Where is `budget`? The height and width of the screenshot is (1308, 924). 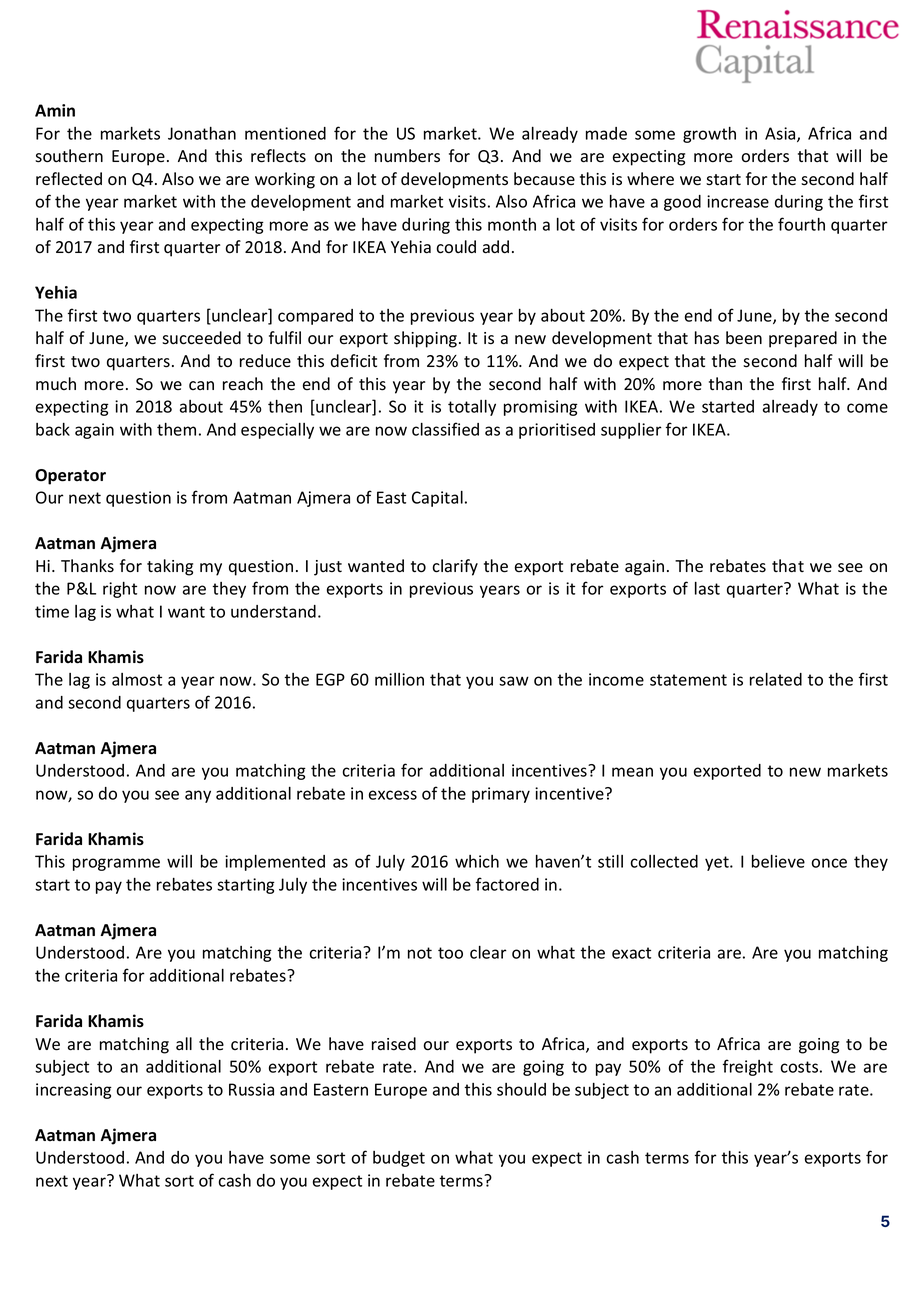 budget is located at coordinates (399, 1159).
